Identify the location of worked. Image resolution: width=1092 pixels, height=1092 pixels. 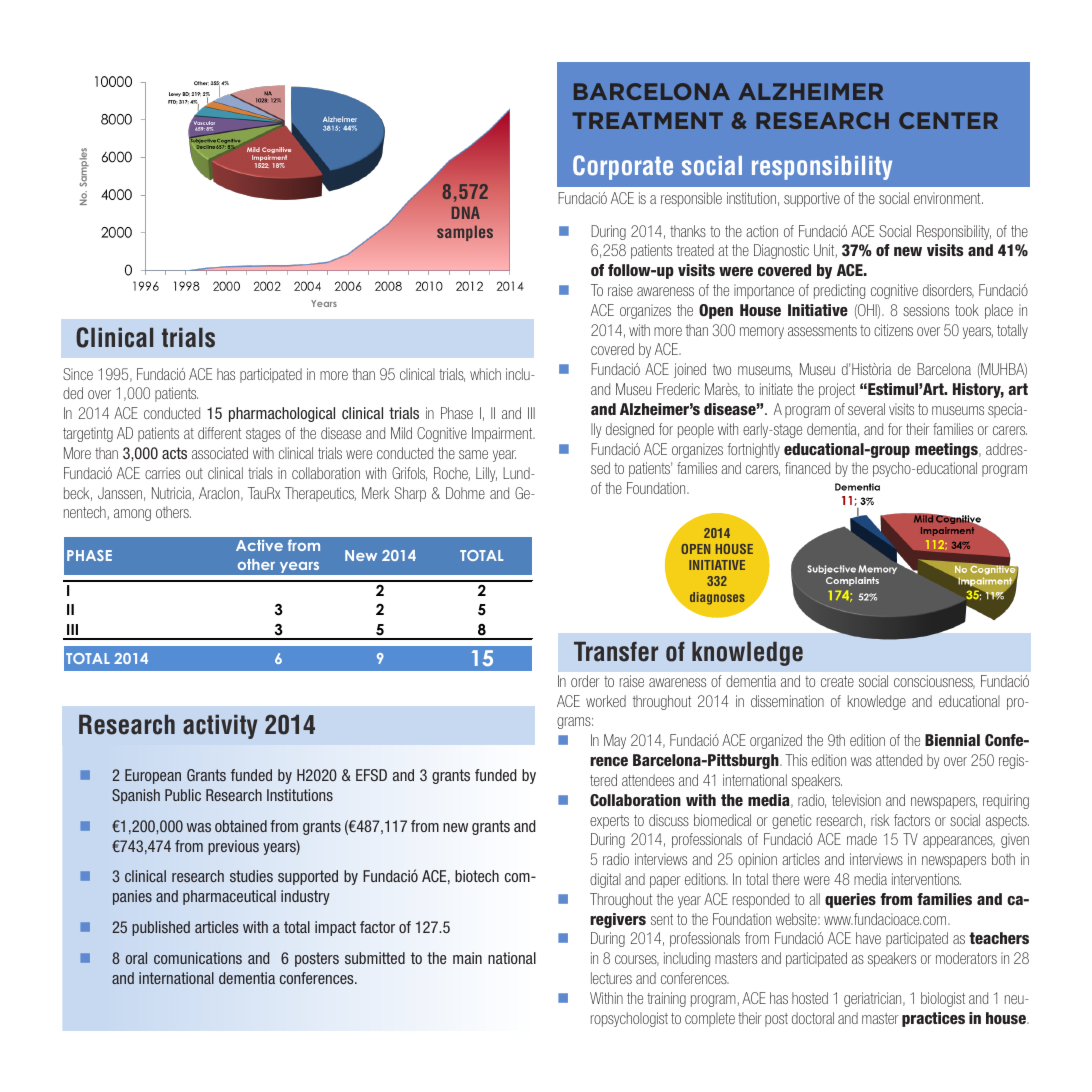
(606, 701).
